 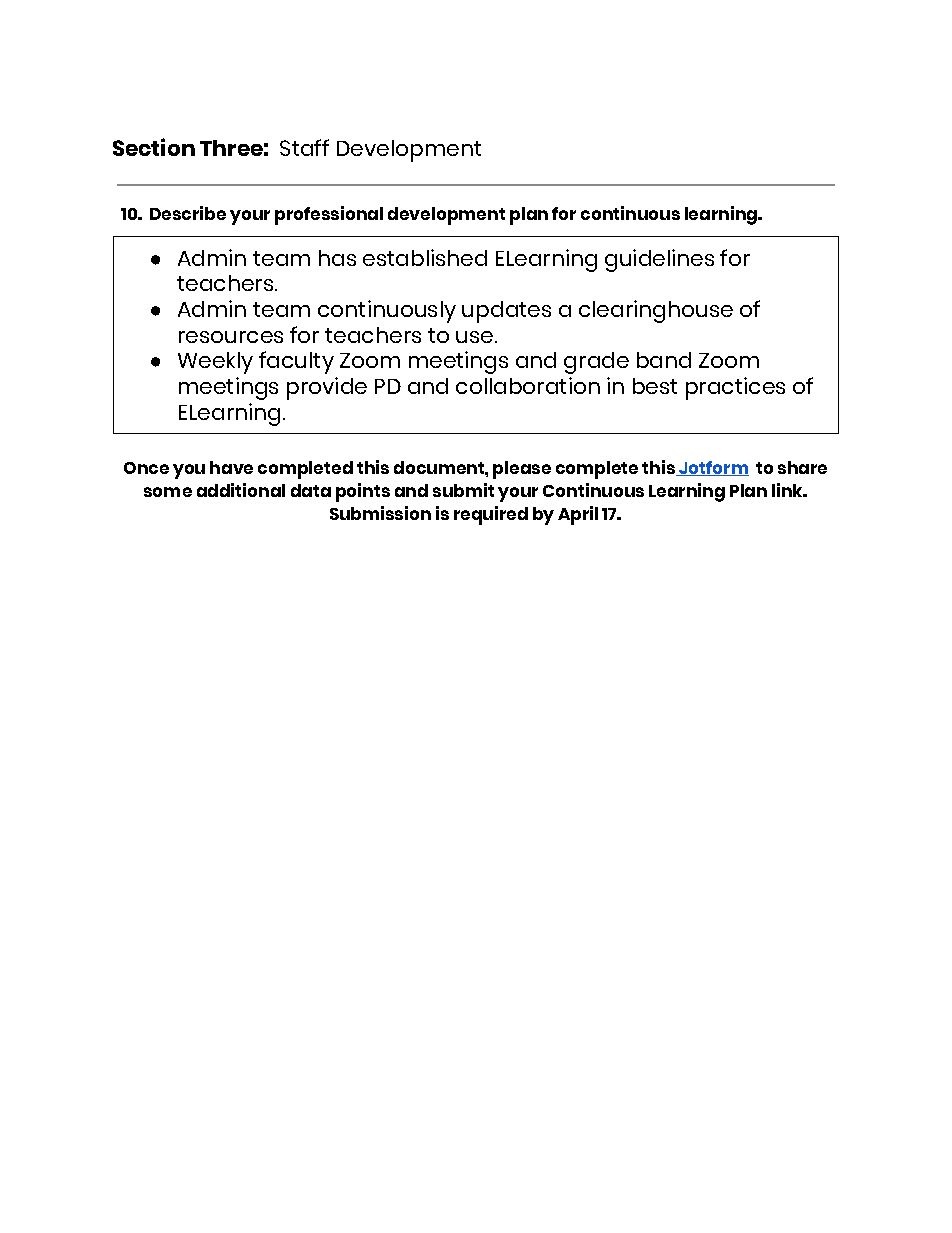 What do you see at coordinates (491, 515) in the document?
I see `required` at bounding box center [491, 515].
